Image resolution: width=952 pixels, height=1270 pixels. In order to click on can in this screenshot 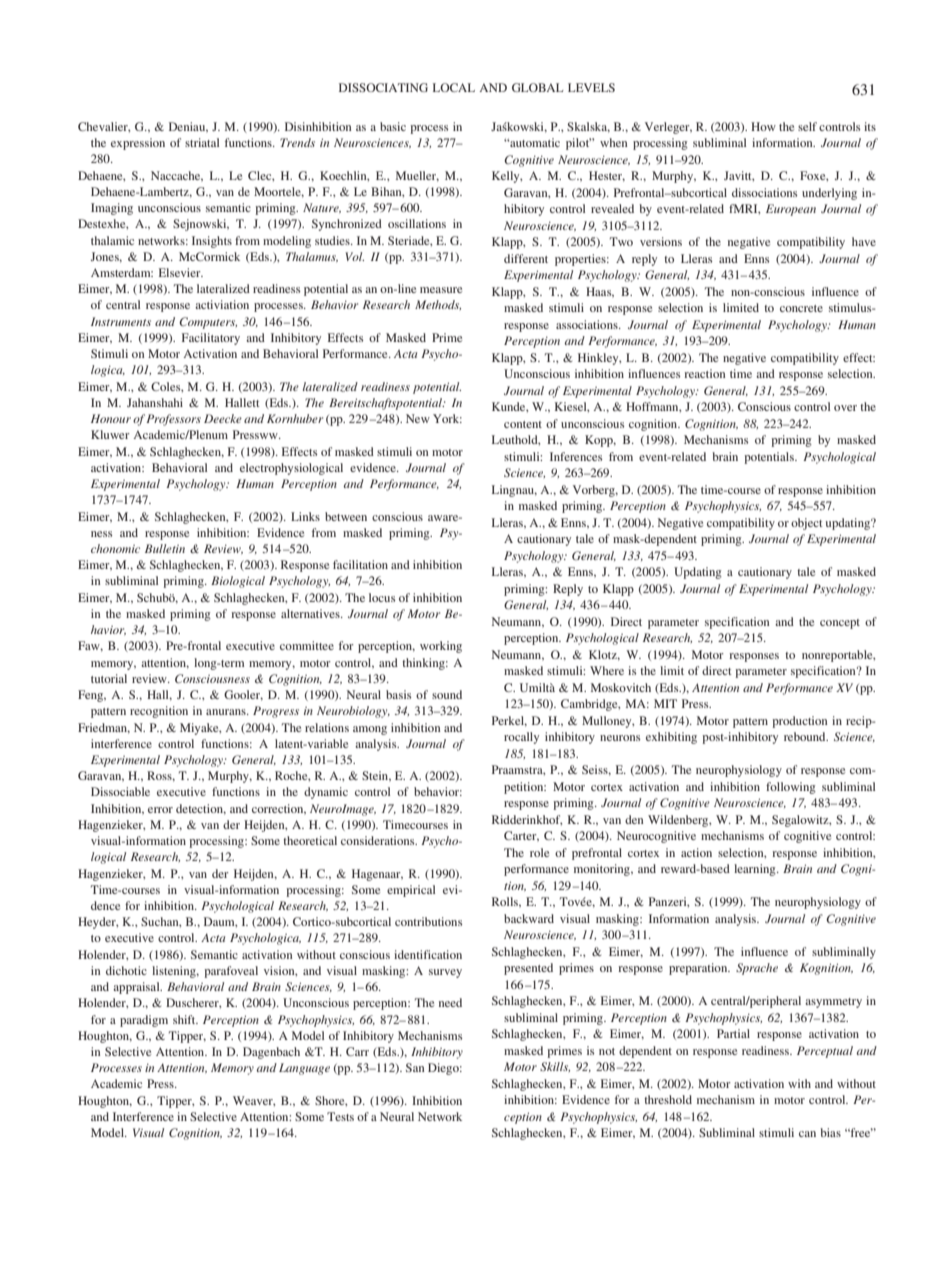, I will do `click(807, 1134)`.
